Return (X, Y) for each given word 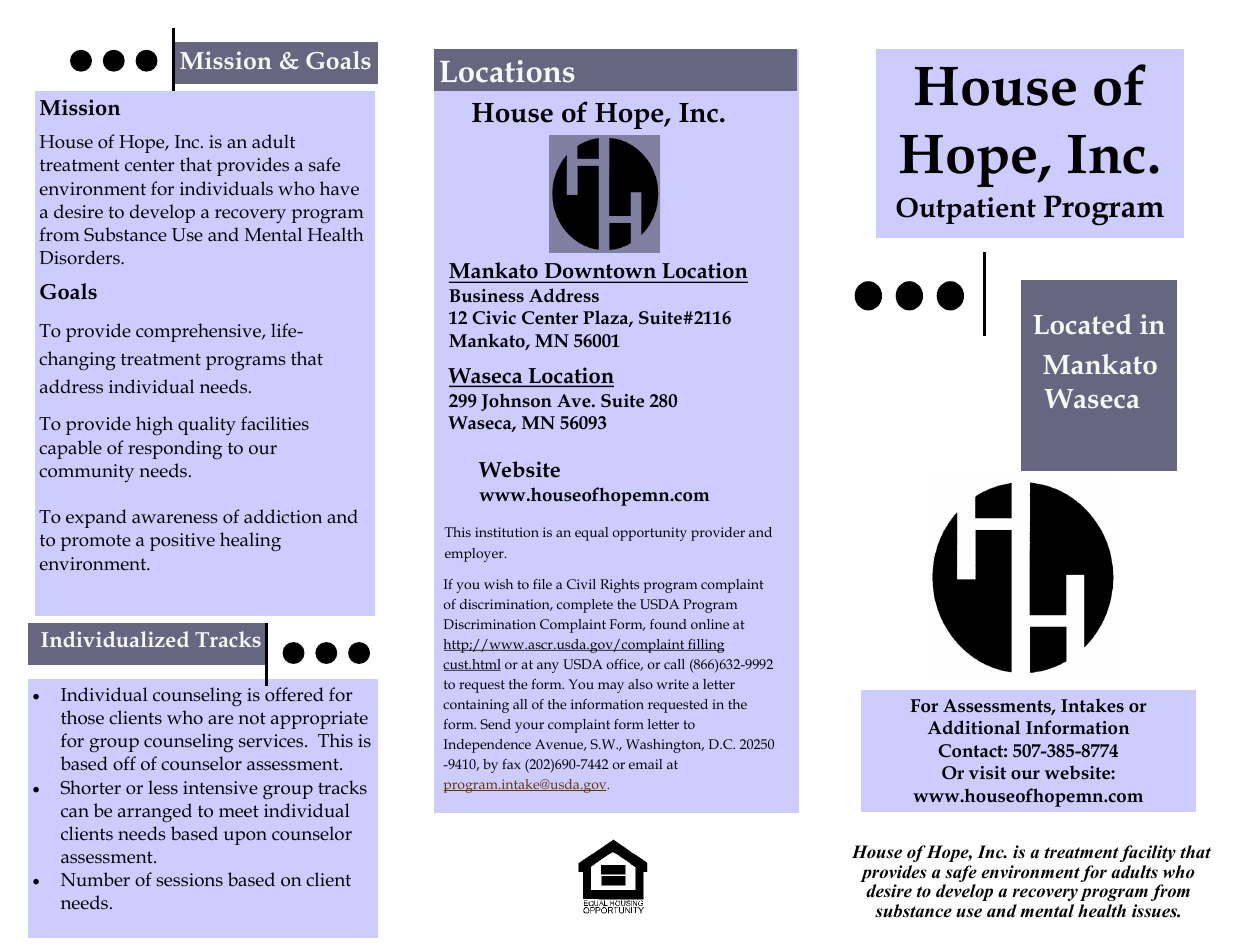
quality (207, 426)
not (252, 718)
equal (591, 534)
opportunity (650, 534)
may (611, 687)
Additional (974, 727)
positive (182, 542)
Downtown (600, 272)
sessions (189, 880)
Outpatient (966, 210)
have (339, 188)
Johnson (516, 402)
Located (1082, 324)
